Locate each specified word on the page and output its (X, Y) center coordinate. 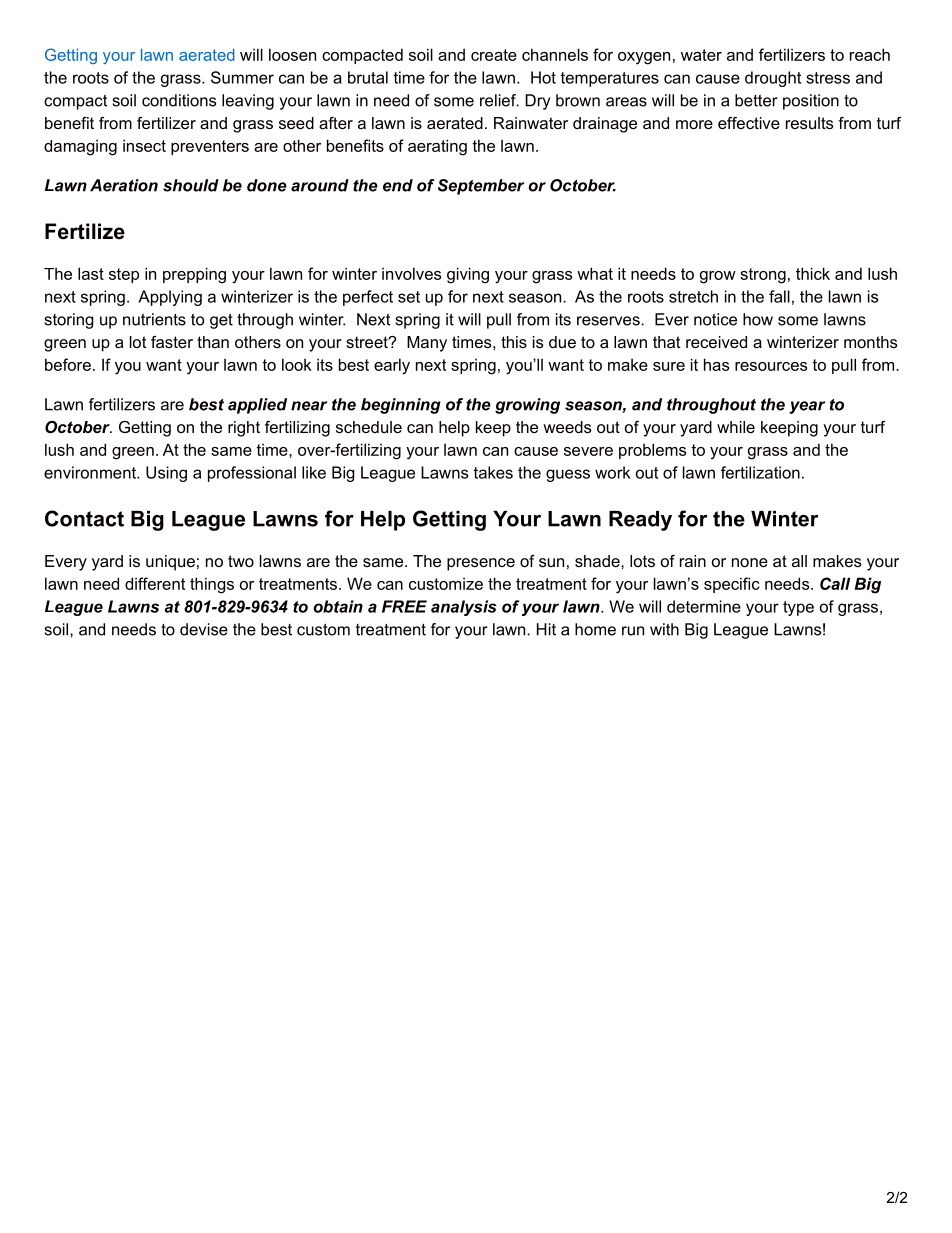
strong (763, 276)
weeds (567, 427)
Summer (242, 77)
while (736, 427)
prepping (194, 275)
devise (204, 629)
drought (773, 79)
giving (468, 275)
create (494, 55)
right (244, 429)
